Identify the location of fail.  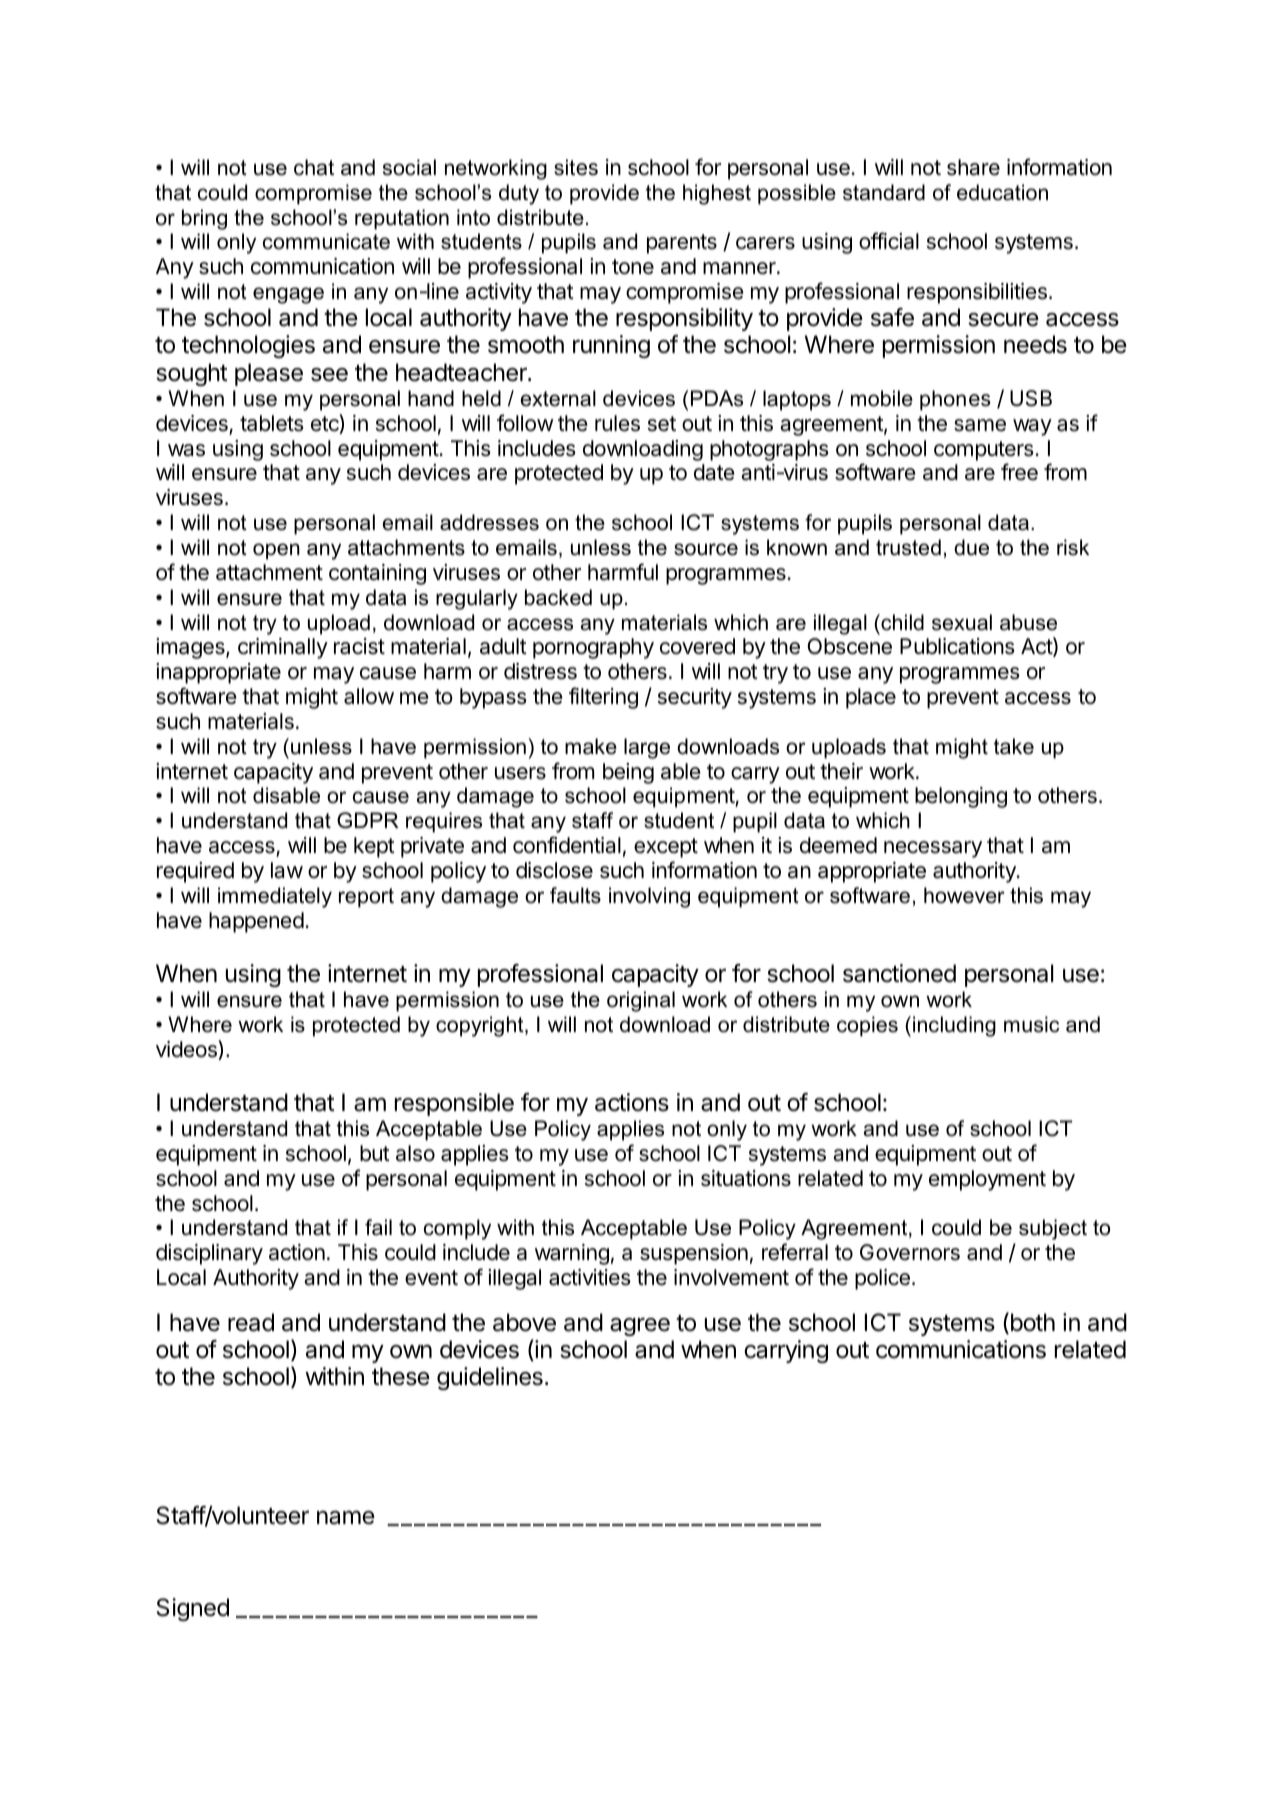
(378, 1227).
